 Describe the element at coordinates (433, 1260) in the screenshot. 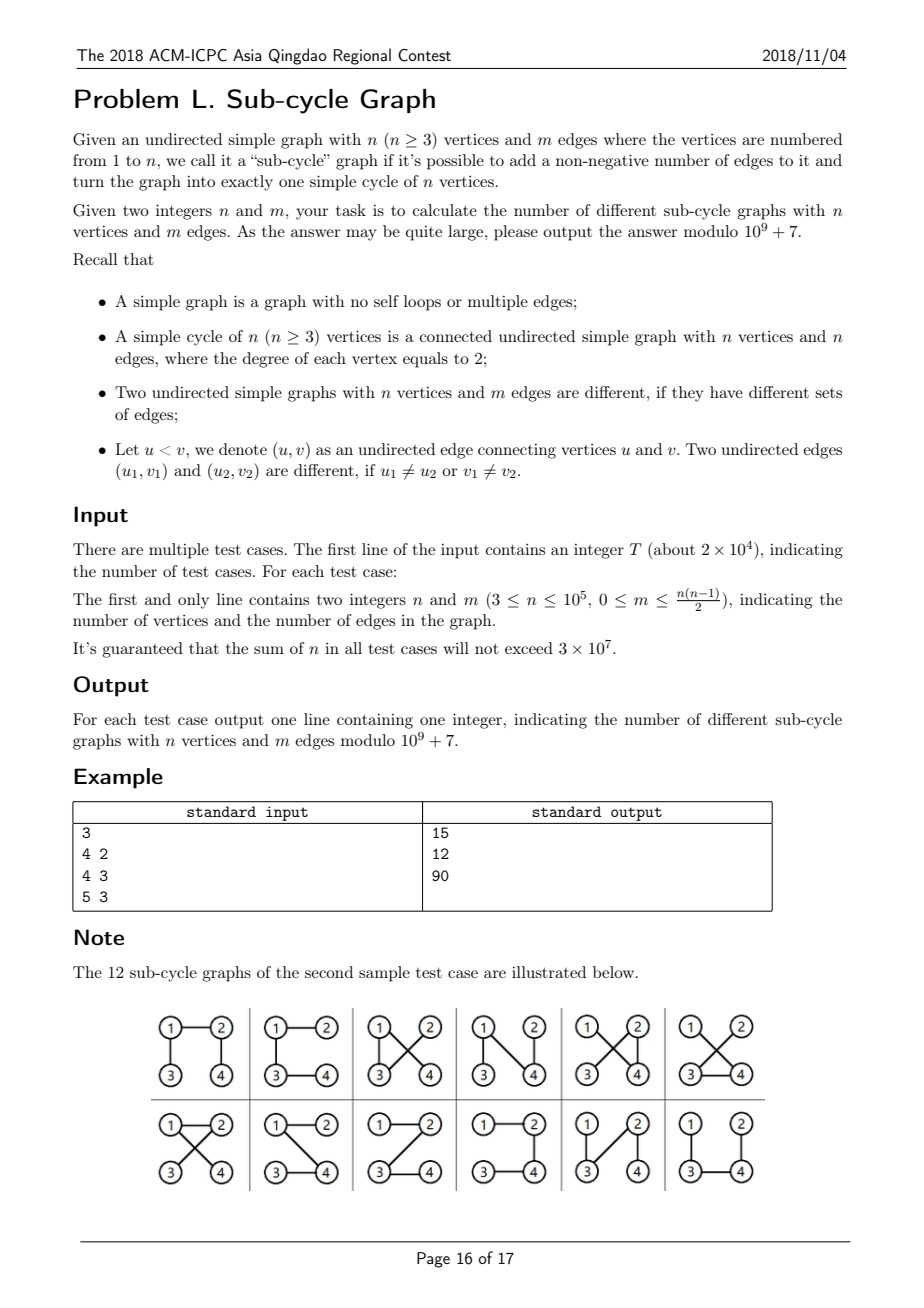

I see `Page` at that location.
